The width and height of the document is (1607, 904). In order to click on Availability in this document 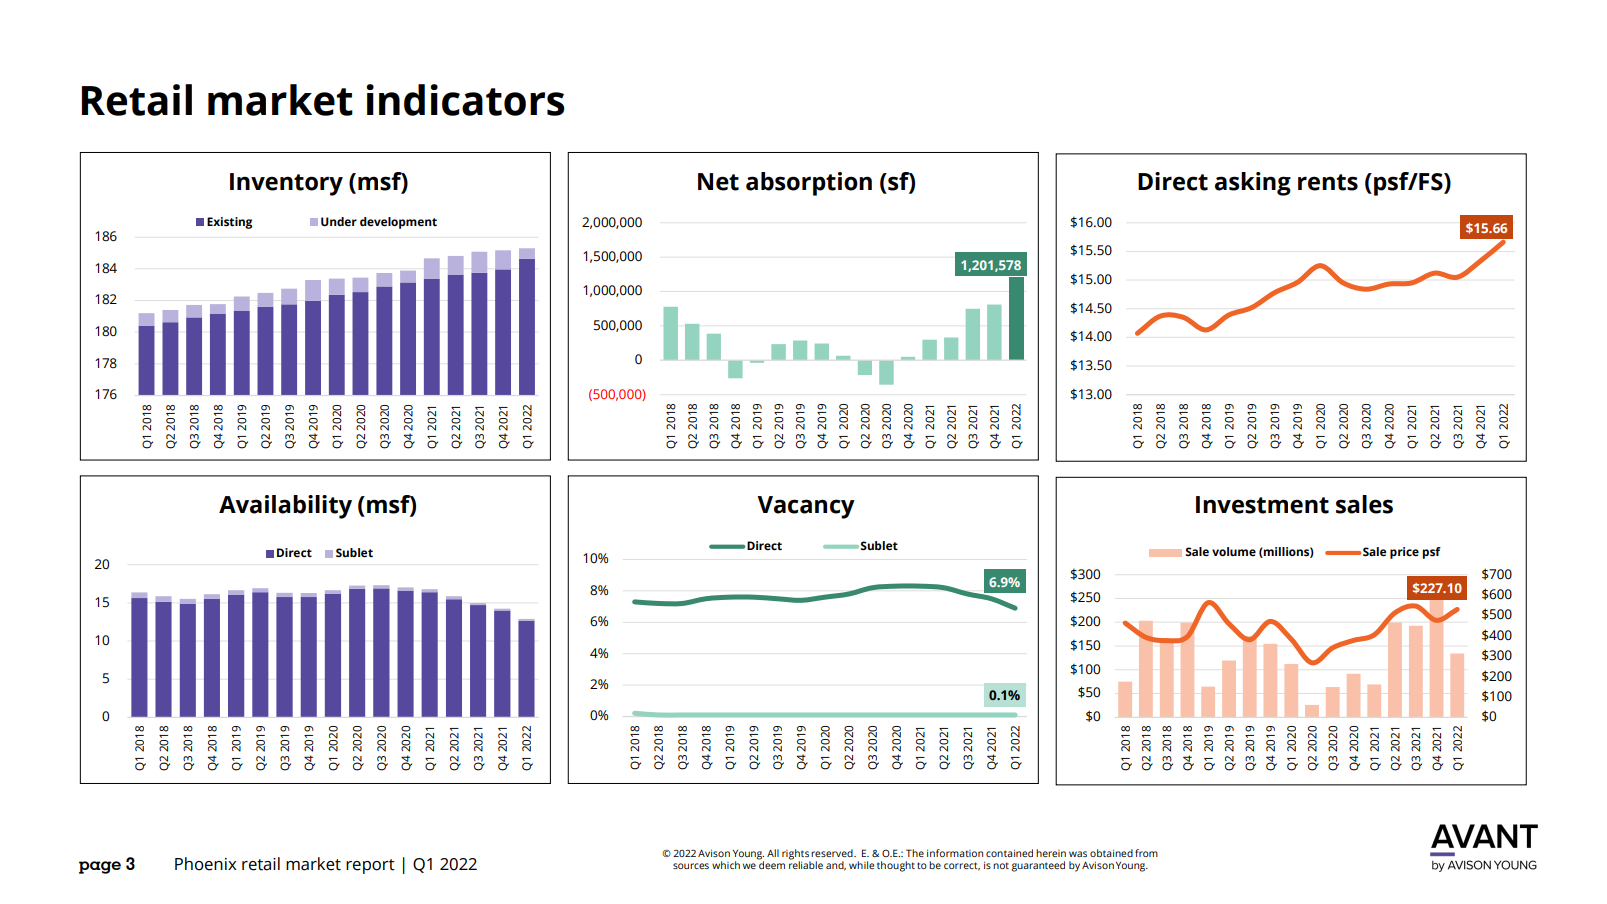, I will do `click(285, 507)`.
